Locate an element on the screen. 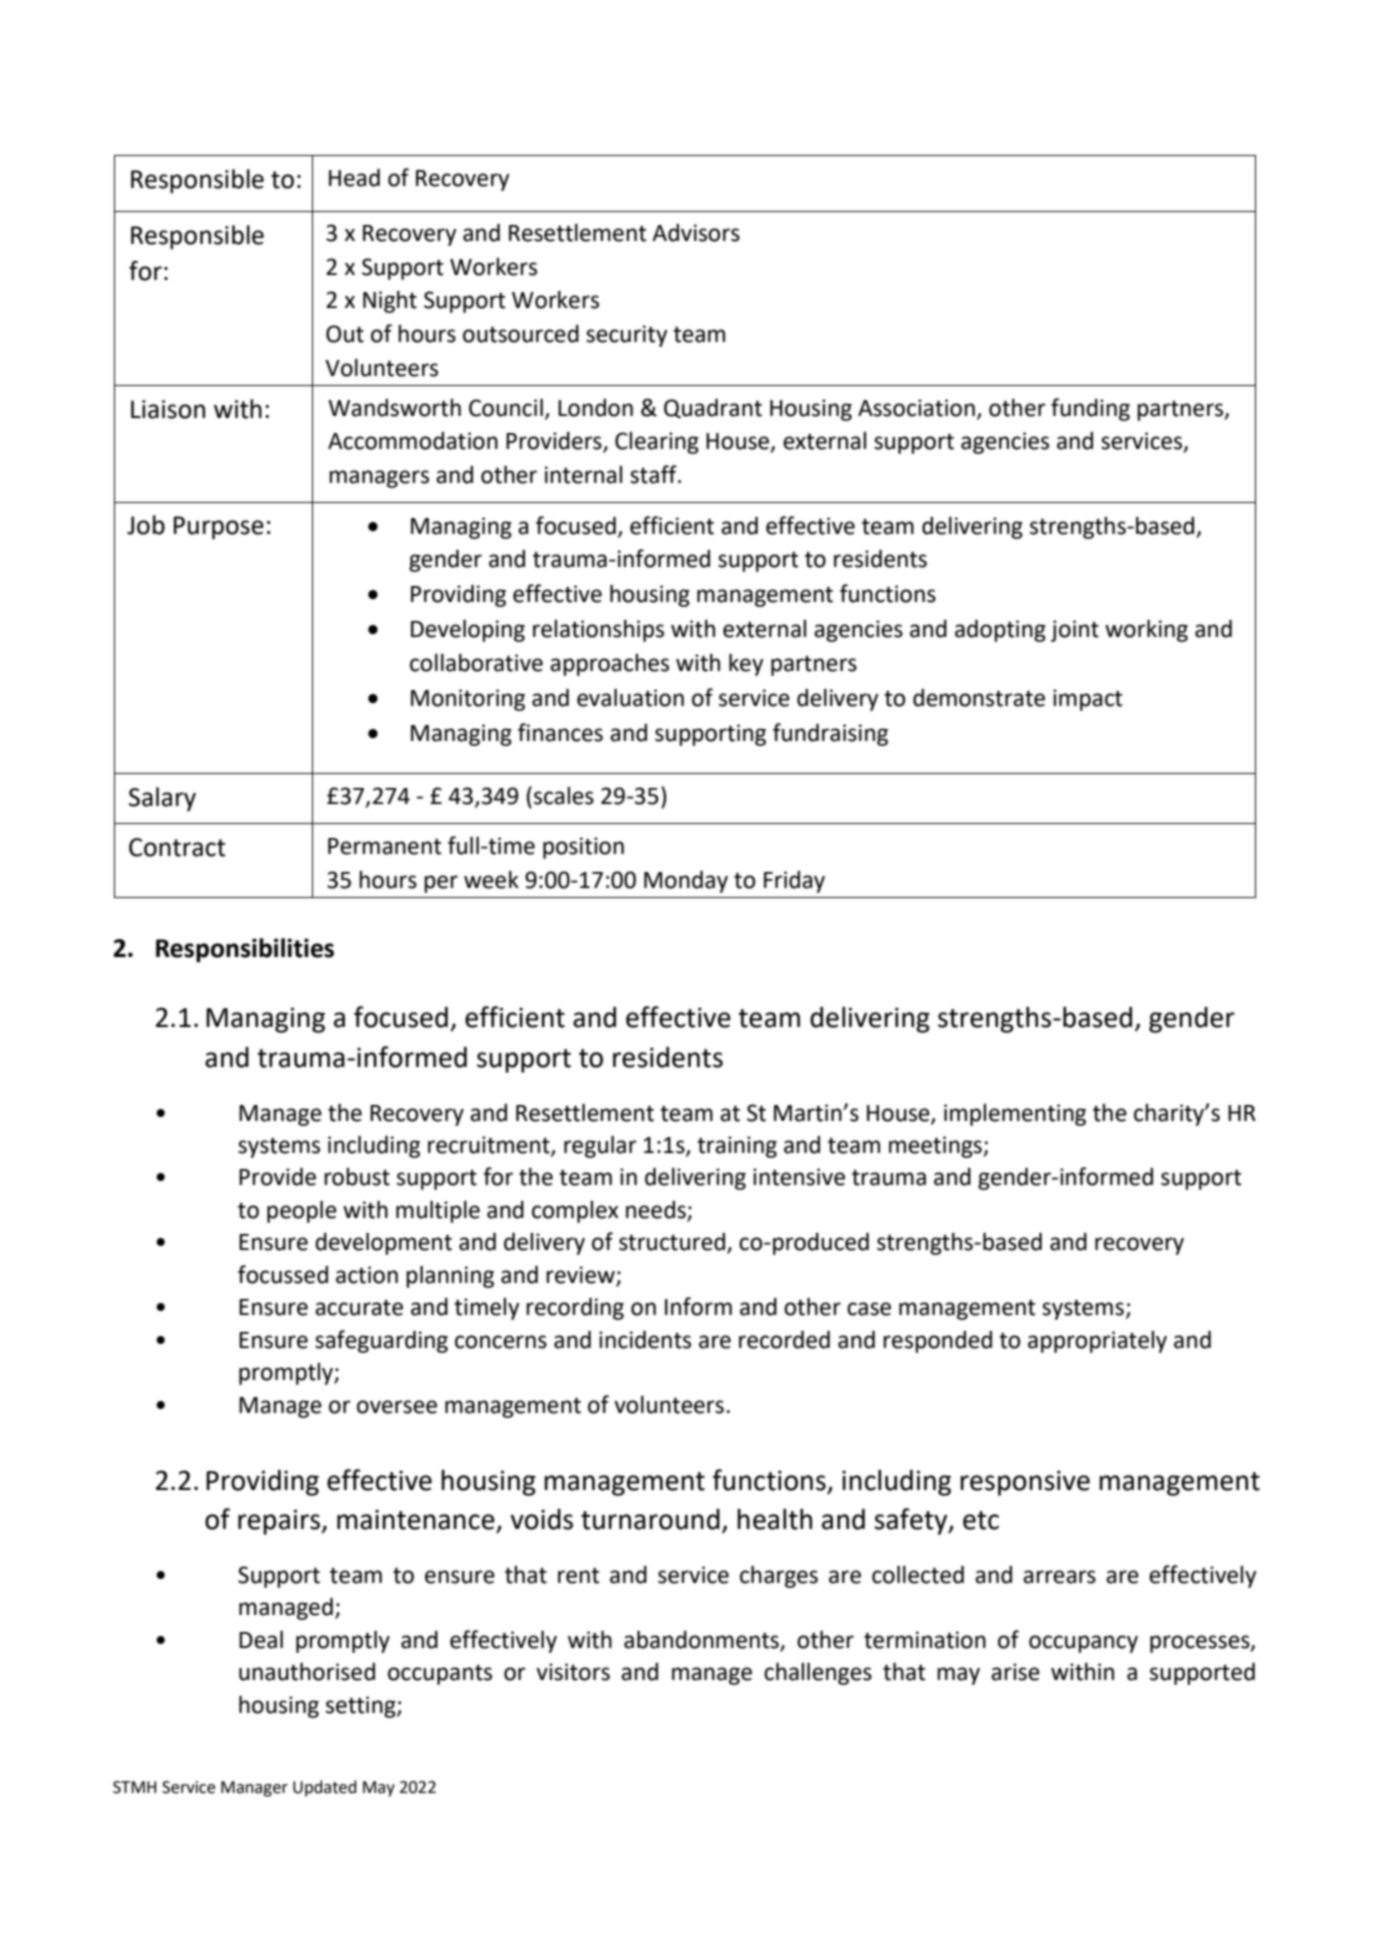 This screenshot has height=1952, width=1380. Salary is located at coordinates (162, 799).
